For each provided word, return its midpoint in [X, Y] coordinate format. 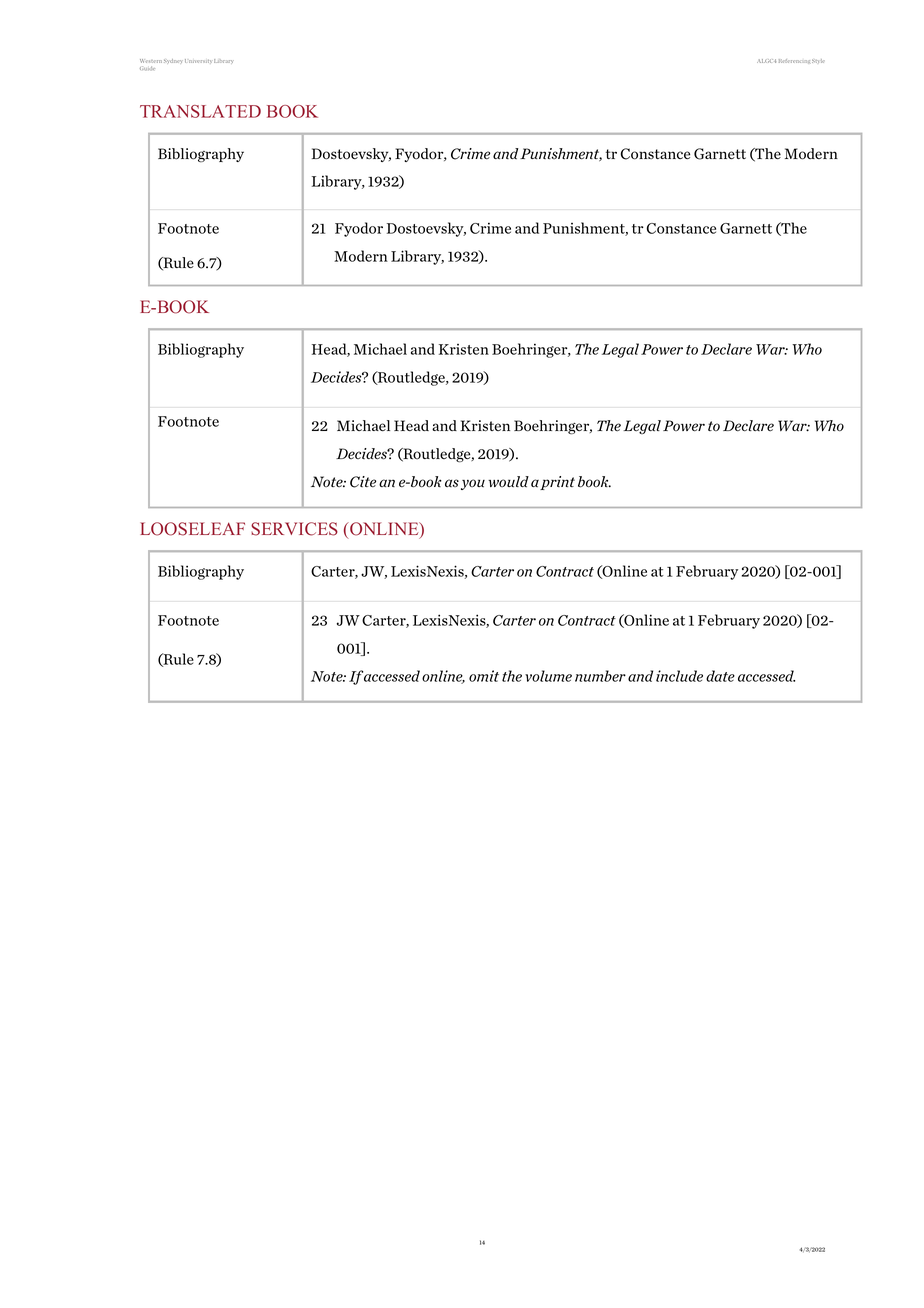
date [720, 676]
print [557, 483]
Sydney [173, 61]
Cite [363, 482]
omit [484, 676]
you [473, 484]
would [508, 482]
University [198, 61]
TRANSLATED [200, 111]
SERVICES [294, 529]
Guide [147, 68]
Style [818, 61]
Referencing [794, 61]
